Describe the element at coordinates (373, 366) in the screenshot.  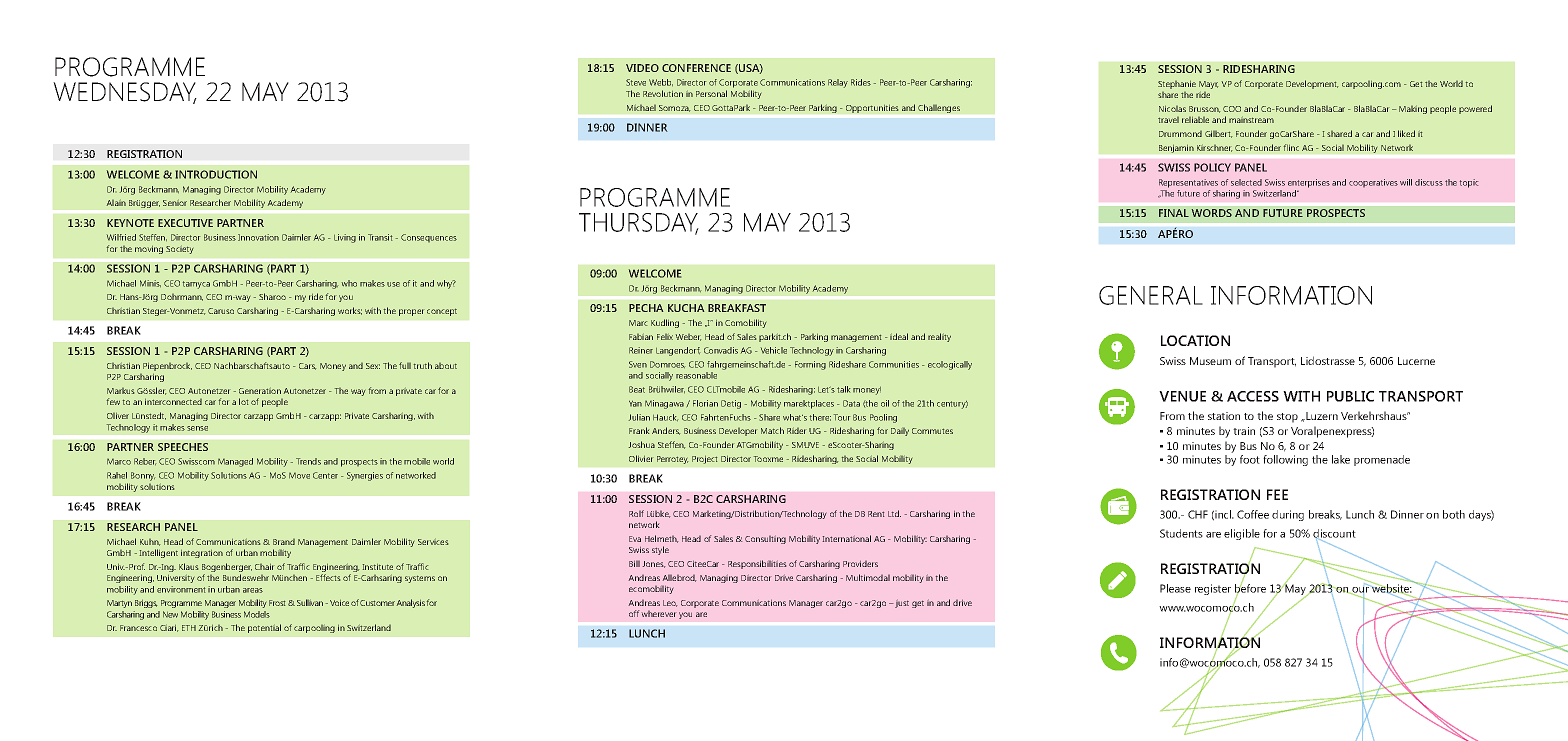
I see `Sex` at that location.
